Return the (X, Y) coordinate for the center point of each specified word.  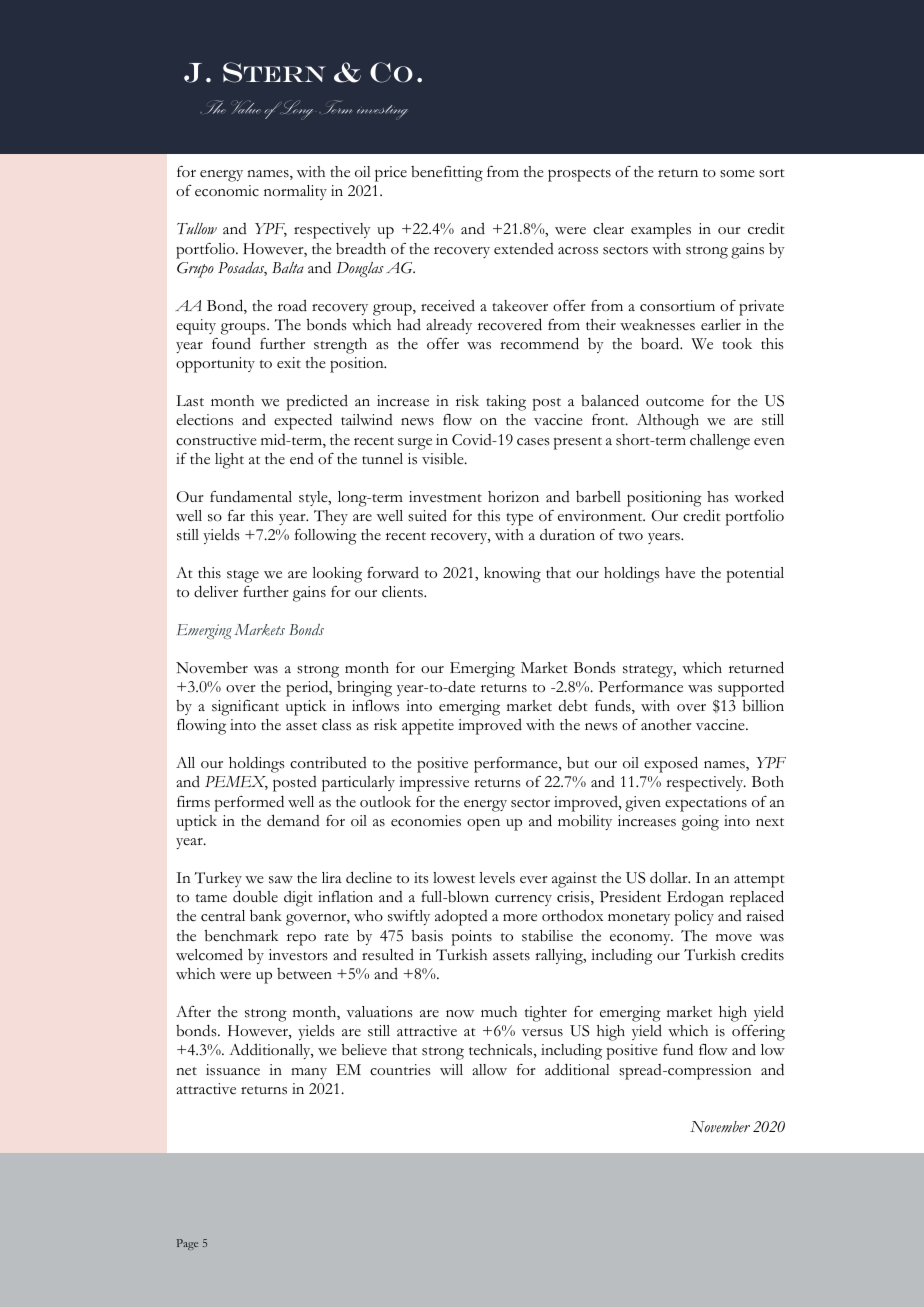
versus (542, 1033)
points (472, 938)
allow (489, 1070)
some (737, 174)
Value (246, 107)
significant (245, 708)
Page (187, 1244)
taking (506, 403)
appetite (428, 727)
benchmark (241, 936)
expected (303, 421)
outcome (675, 402)
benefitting (447, 174)
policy (694, 918)
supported (751, 688)
